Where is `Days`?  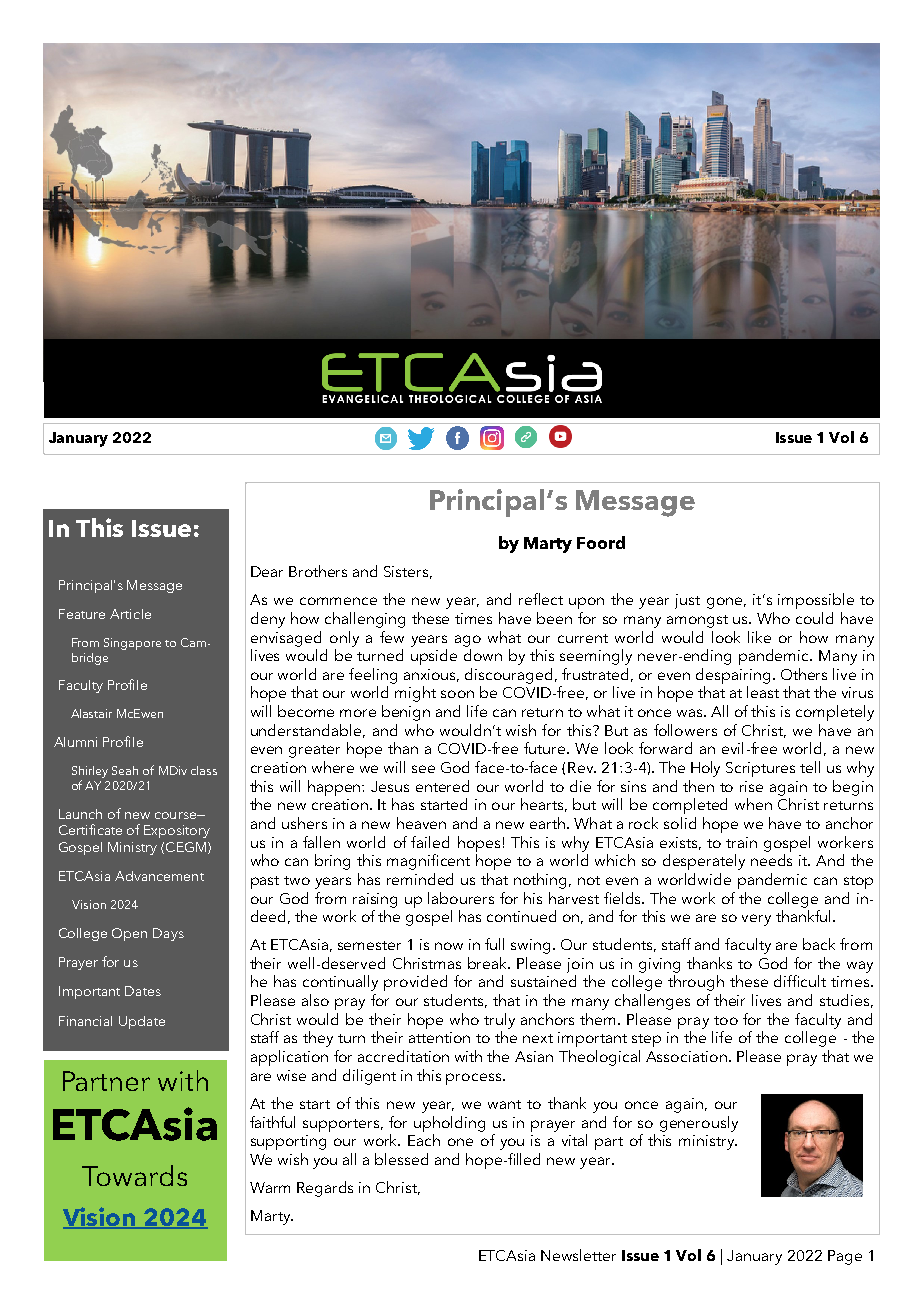
Days is located at coordinates (168, 934).
